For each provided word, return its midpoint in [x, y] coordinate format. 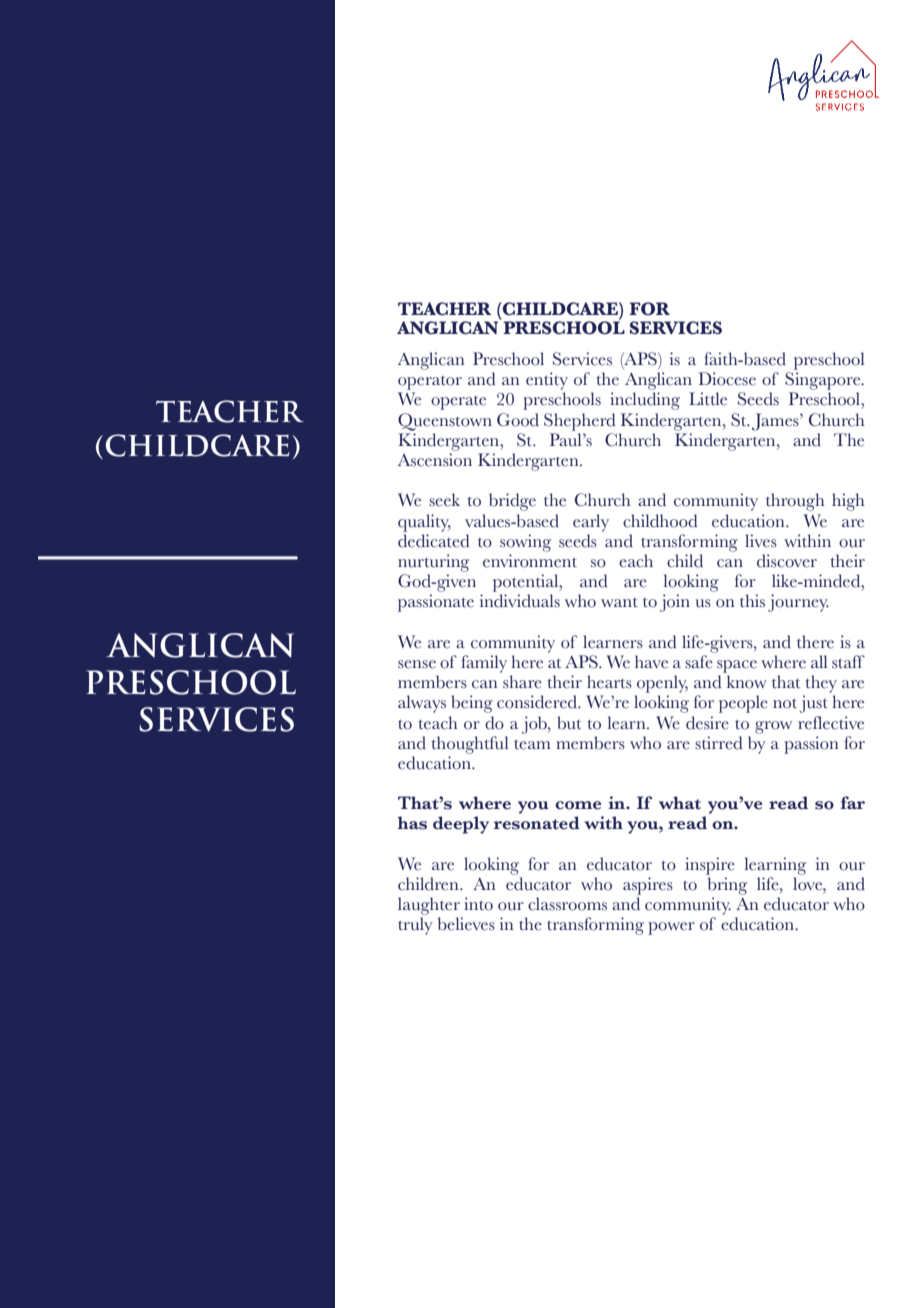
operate [458, 403]
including [645, 401]
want [619, 603]
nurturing [433, 563]
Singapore [824, 381]
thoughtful [470, 745]
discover [787, 561]
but [569, 723]
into [478, 904]
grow [773, 727]
